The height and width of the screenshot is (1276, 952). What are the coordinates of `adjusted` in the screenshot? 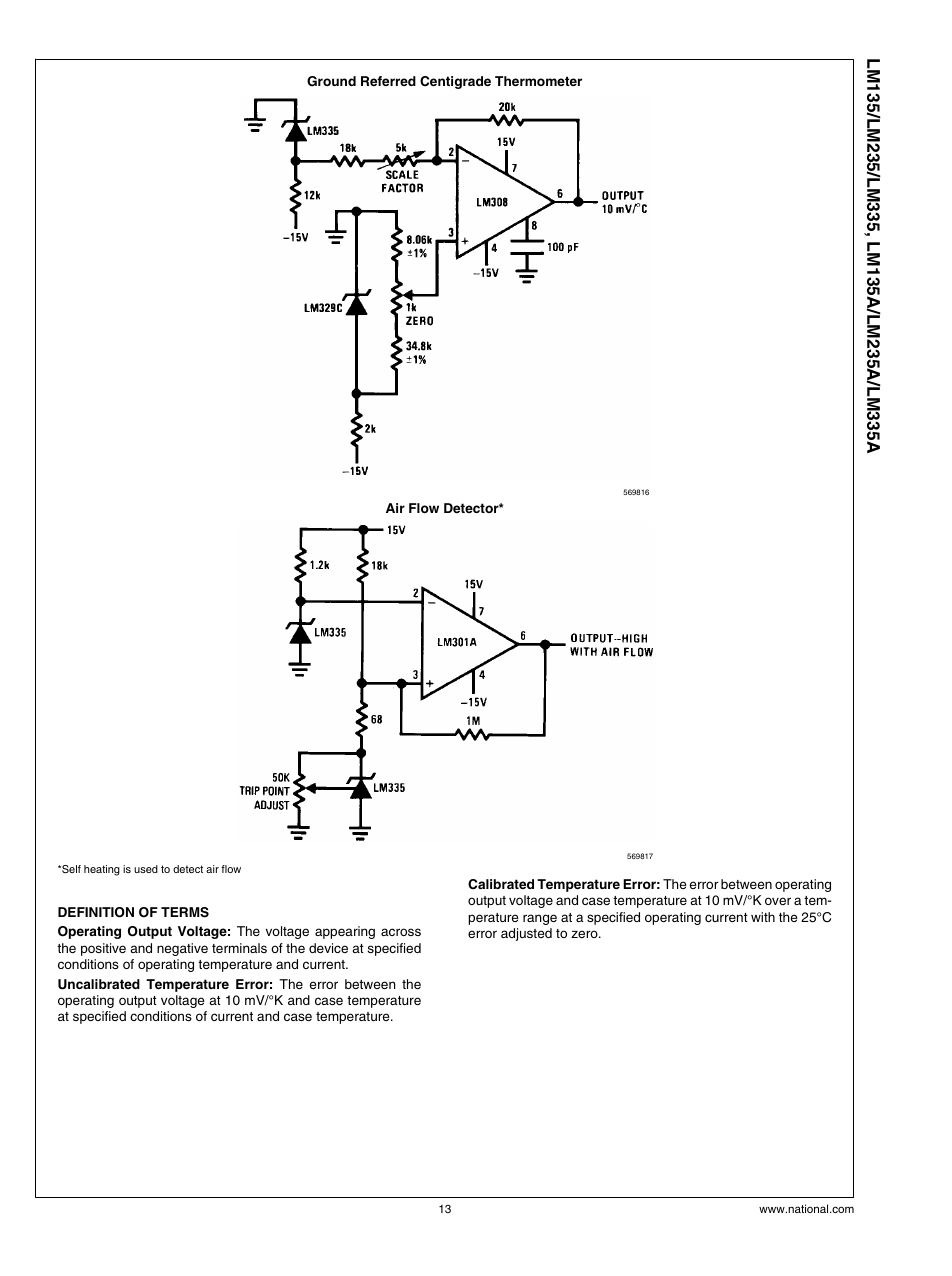 It's located at (526, 934).
